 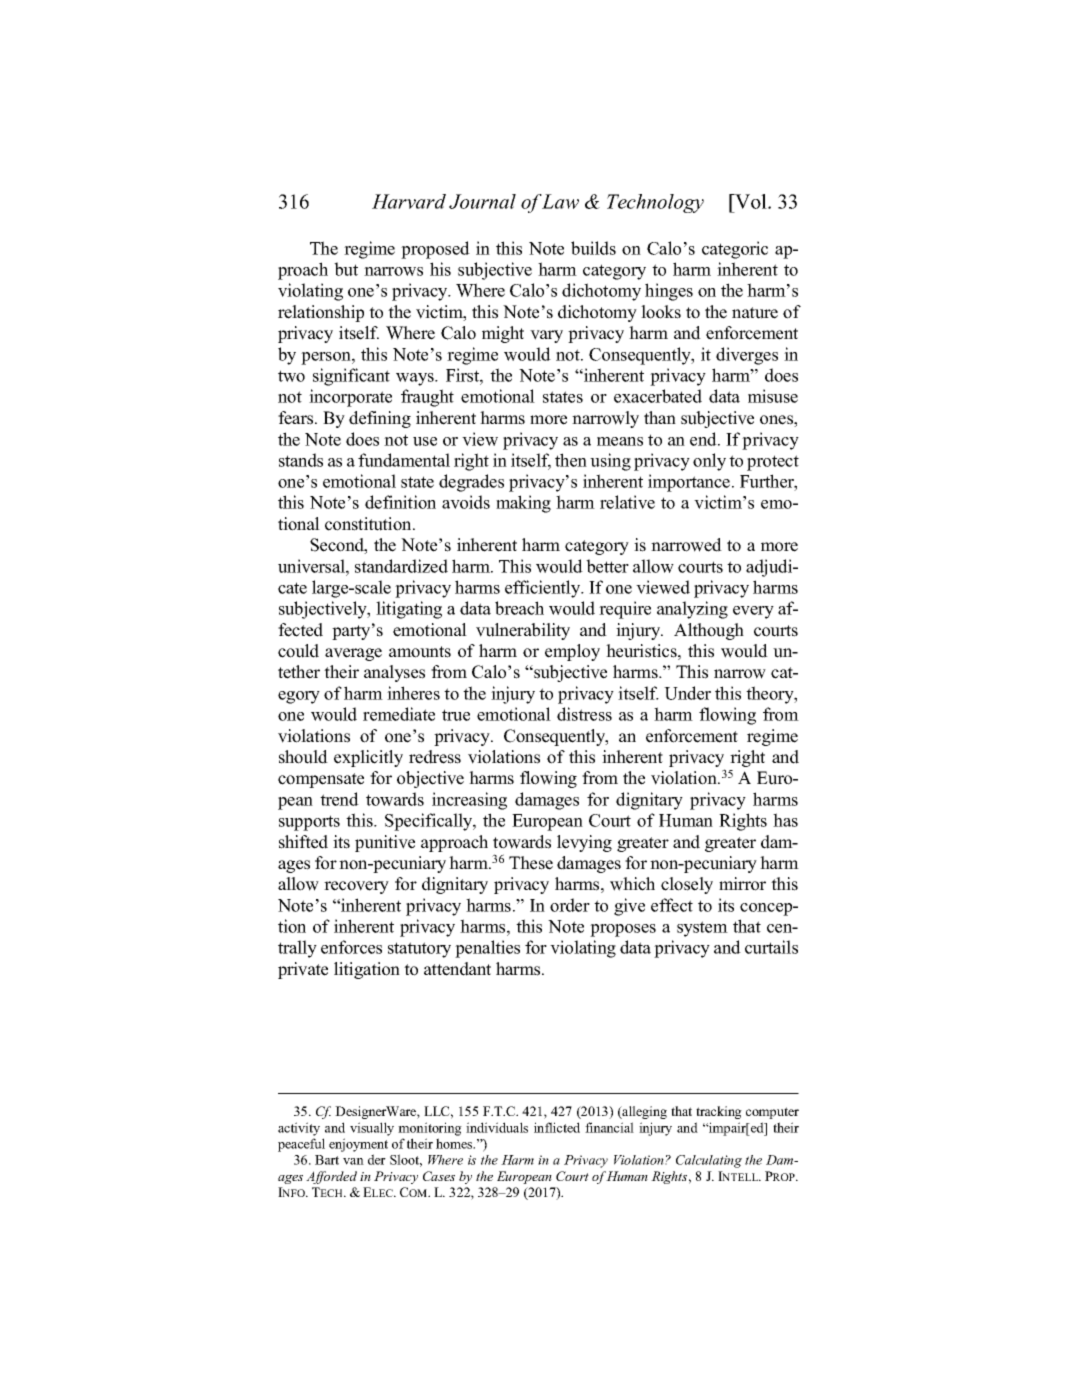 I want to click on closely, so click(x=687, y=885).
